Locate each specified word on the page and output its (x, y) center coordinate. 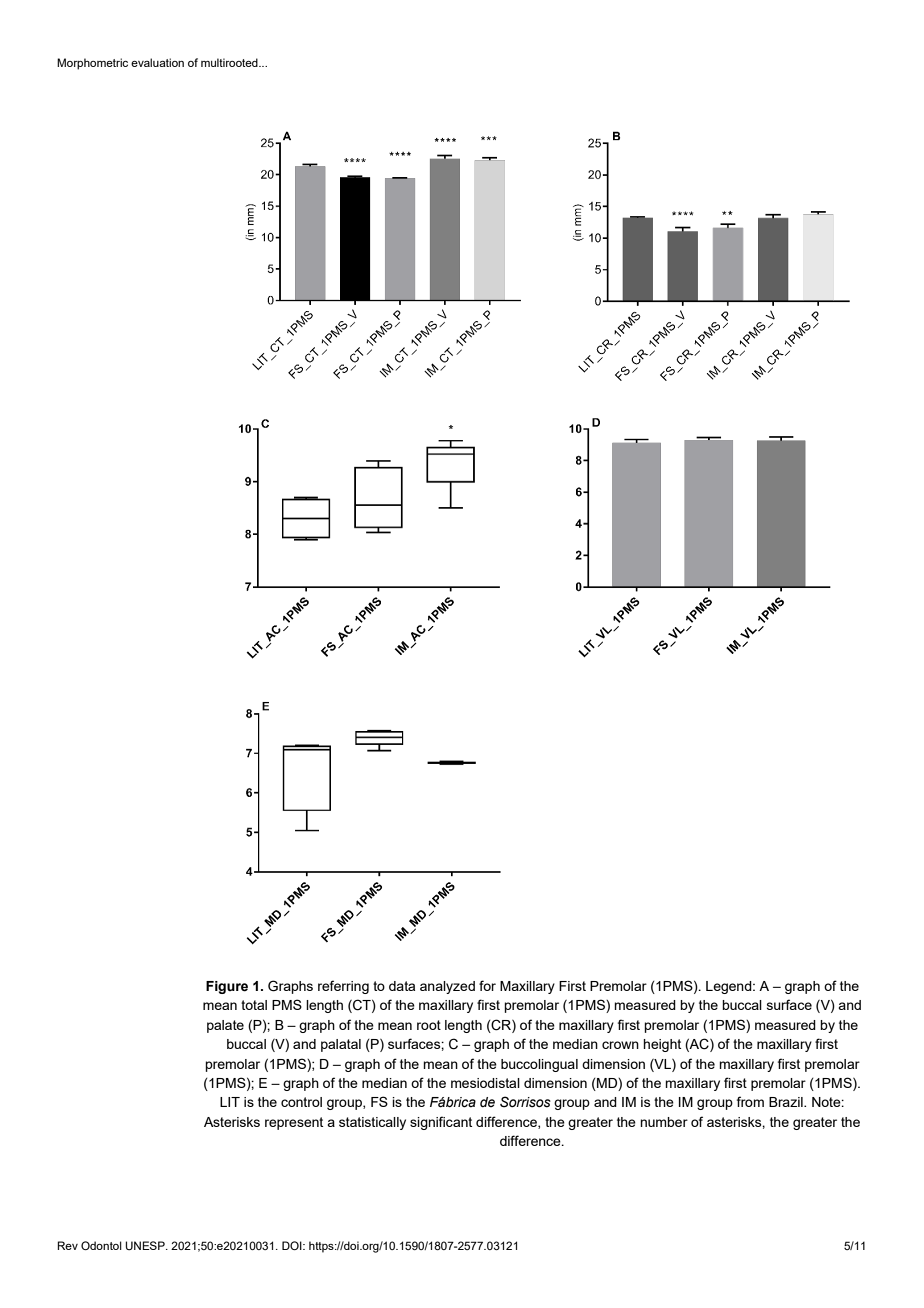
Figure (227, 987)
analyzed (447, 987)
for (487, 985)
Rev (67, 1245)
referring (343, 987)
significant (441, 1123)
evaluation (157, 62)
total (254, 1005)
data (402, 986)
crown (620, 1045)
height (662, 1045)
